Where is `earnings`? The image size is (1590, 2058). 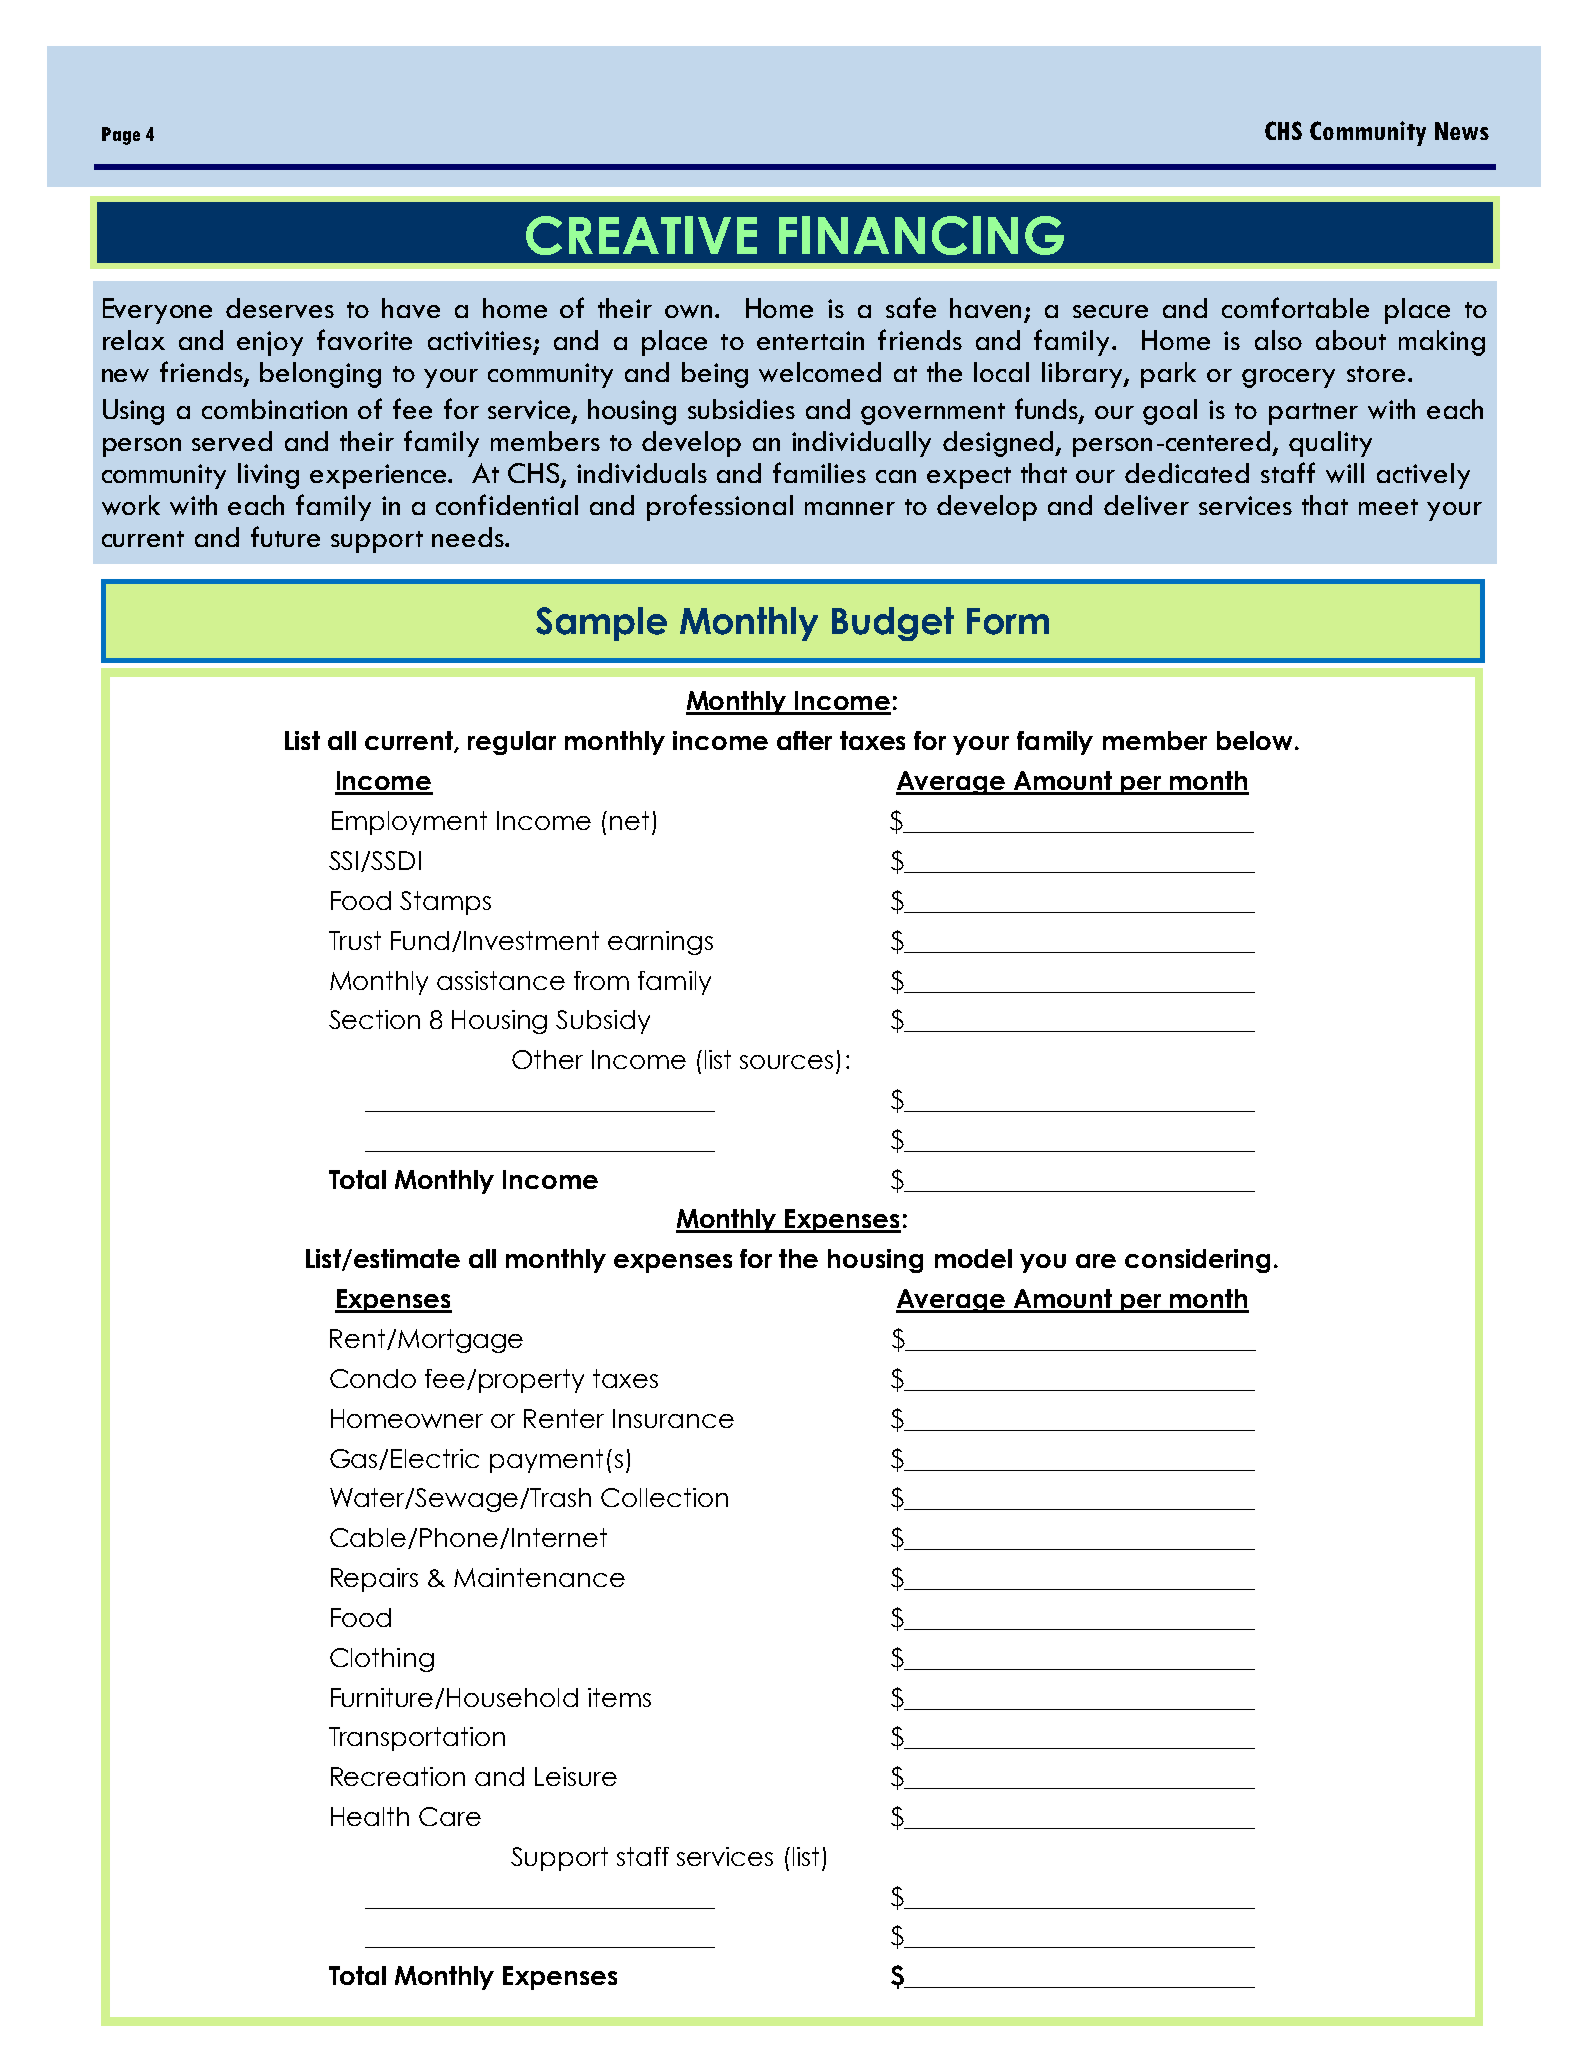
earnings is located at coordinates (660, 943).
